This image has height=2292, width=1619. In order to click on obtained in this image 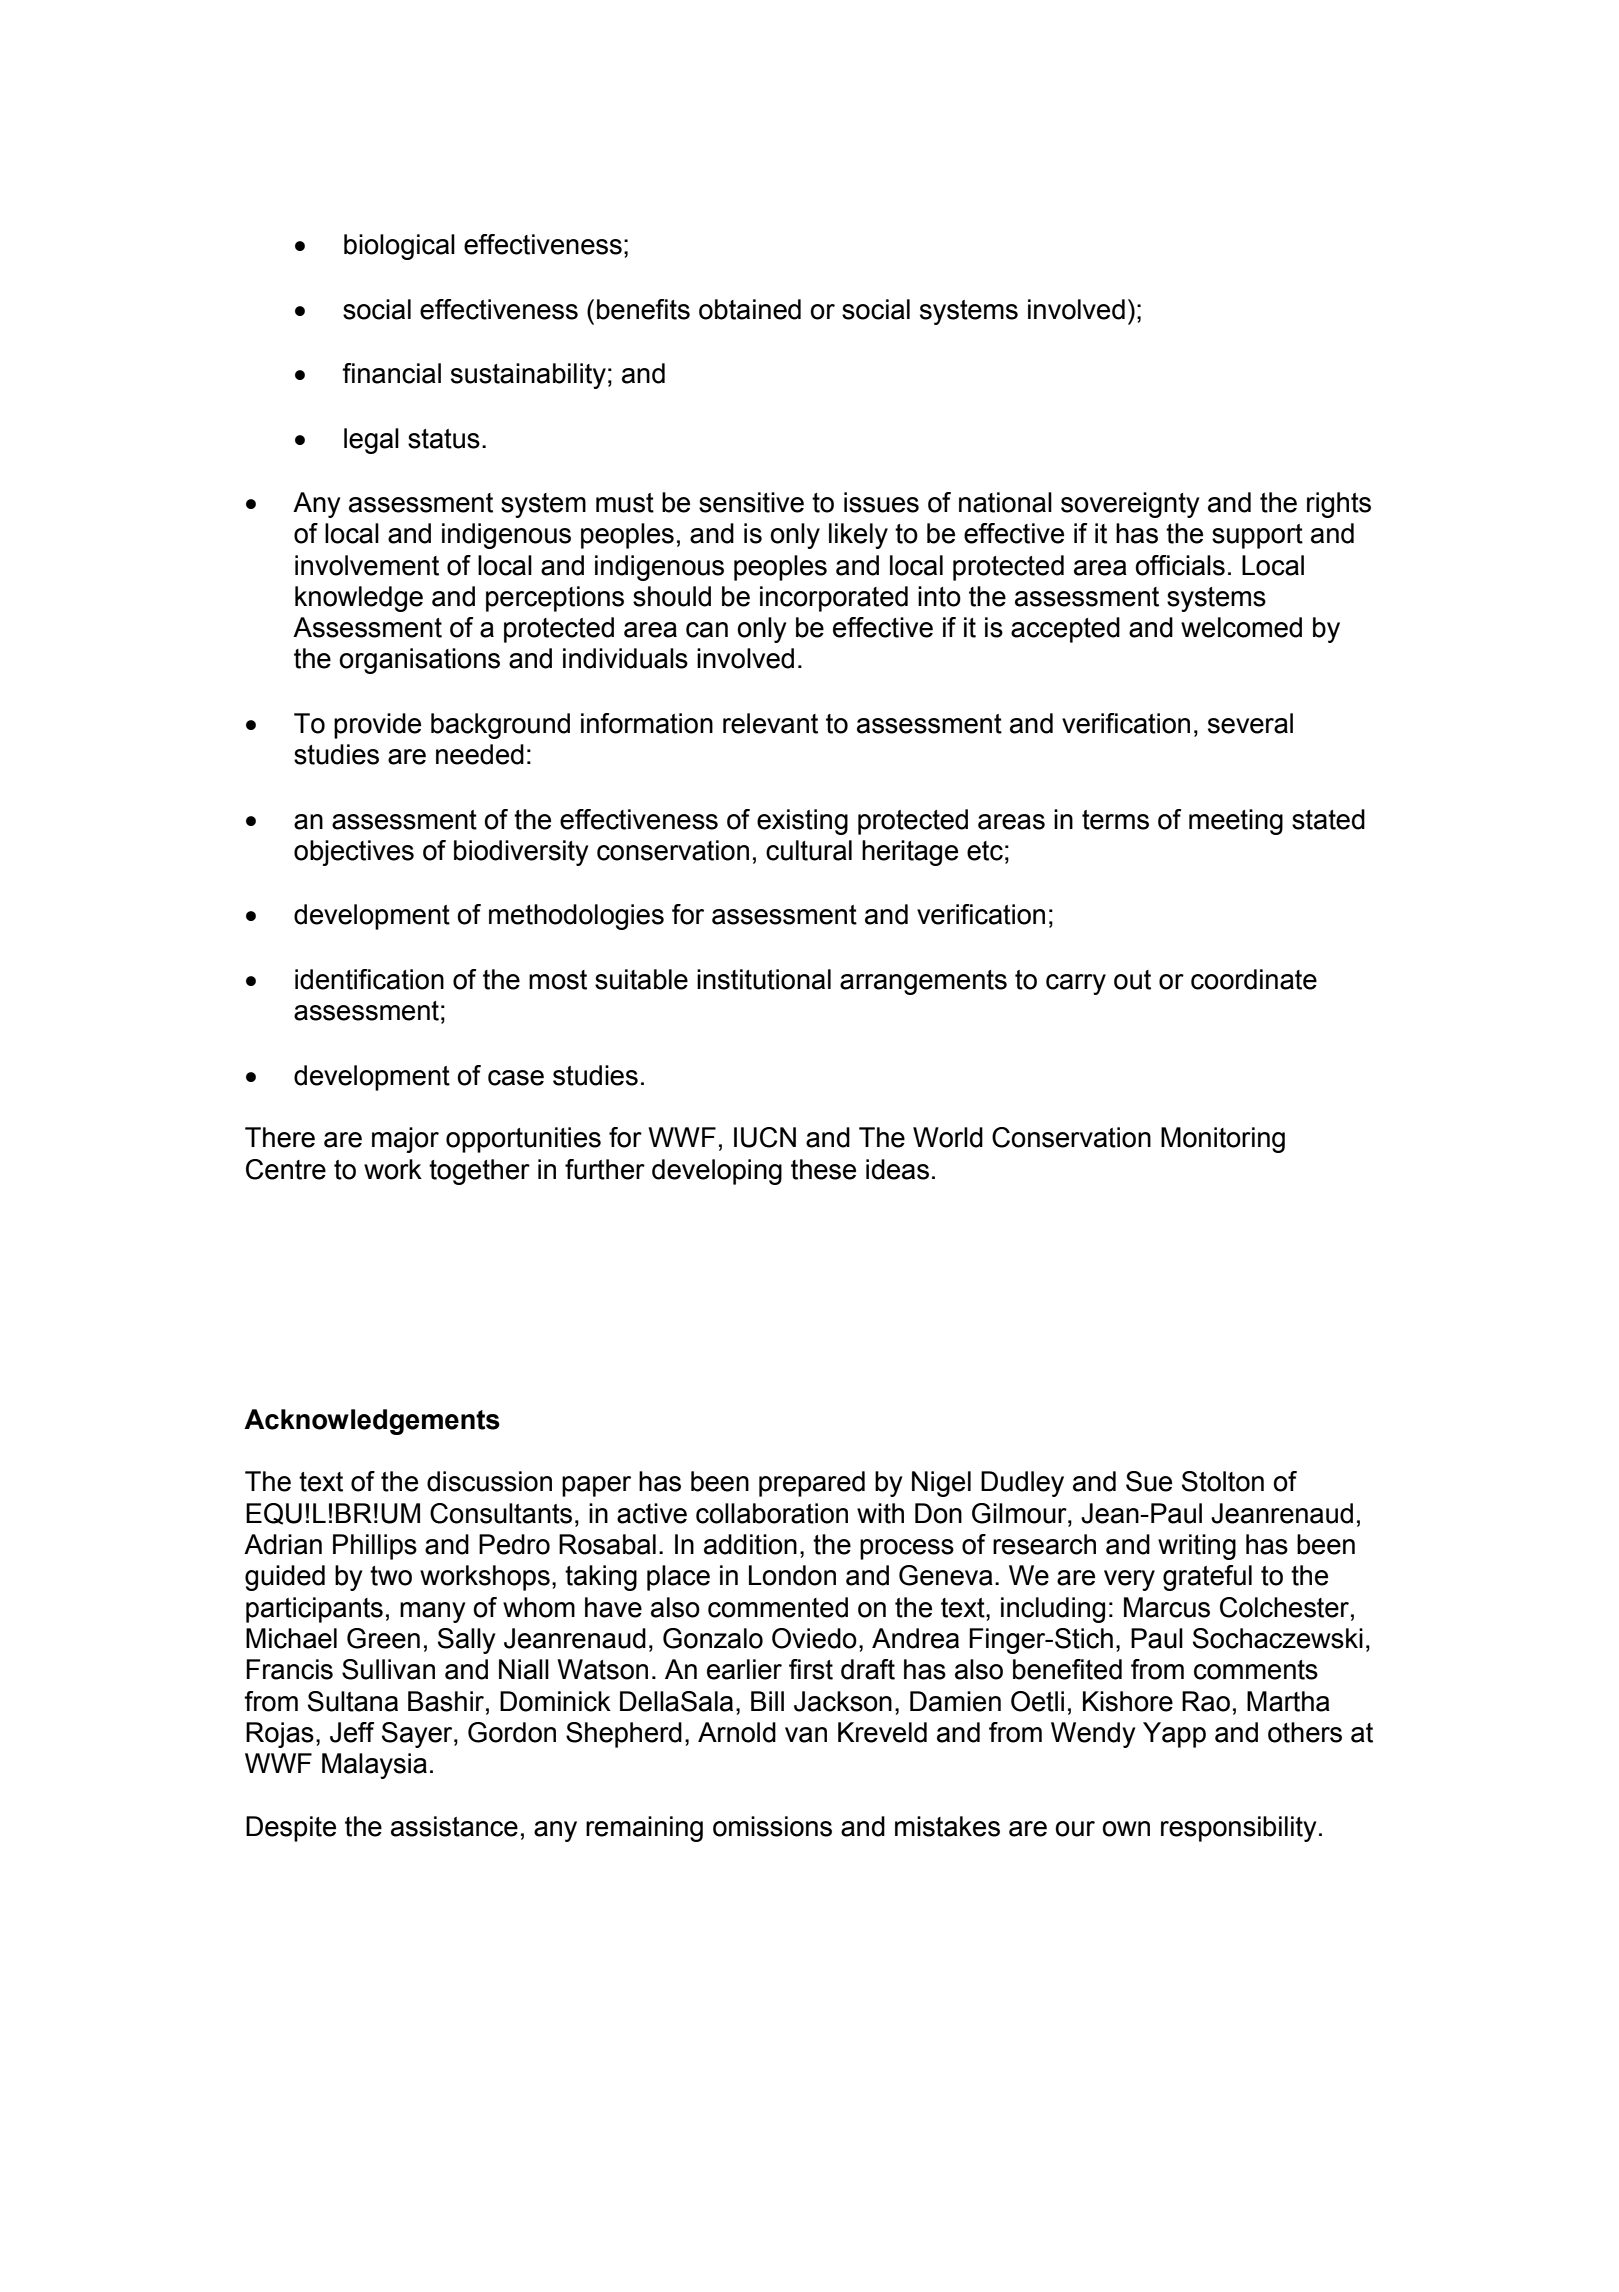, I will do `click(750, 309)`.
